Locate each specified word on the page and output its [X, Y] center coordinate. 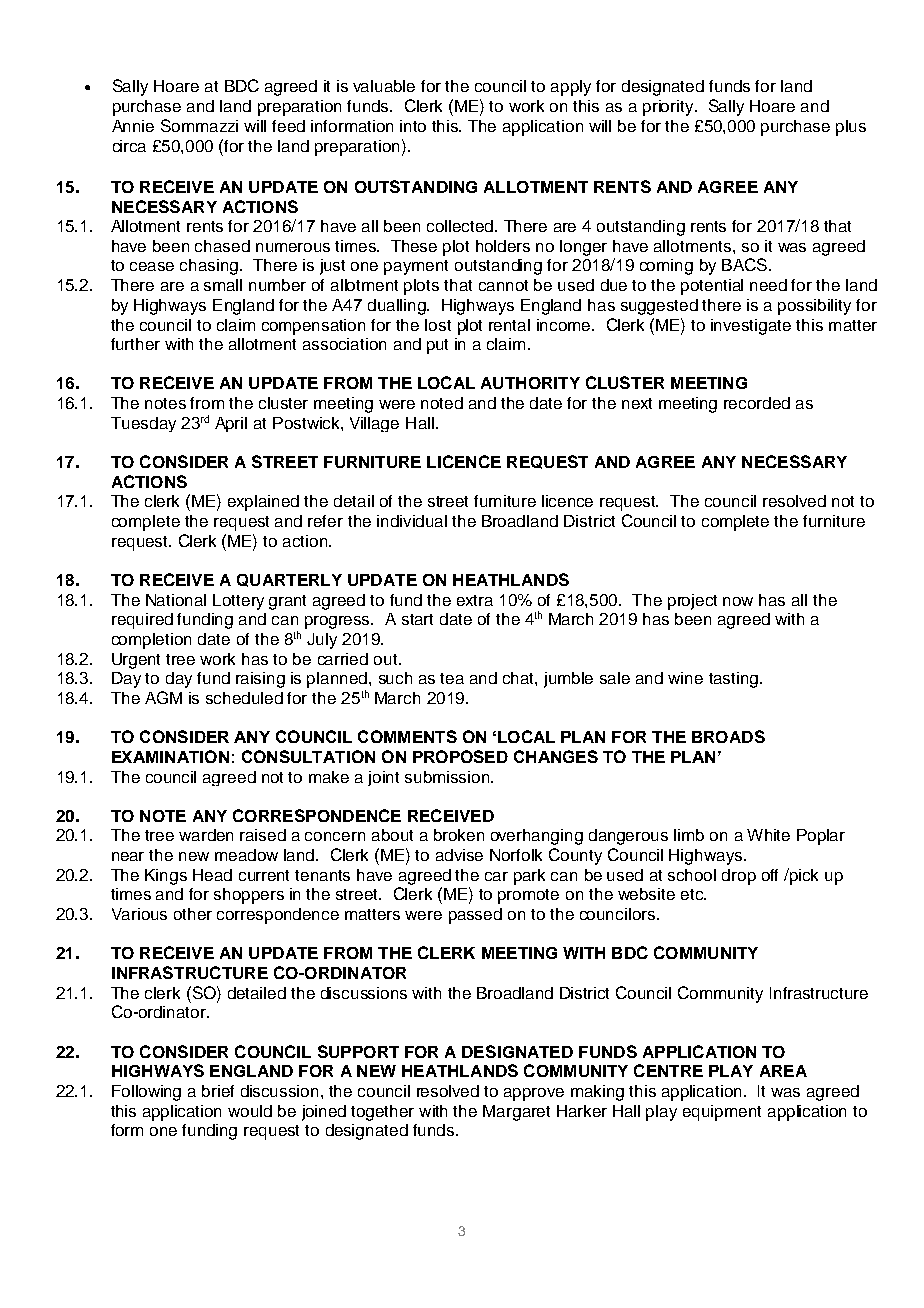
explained [263, 503]
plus [851, 128]
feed [288, 126]
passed [475, 916]
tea [452, 678]
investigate [751, 327]
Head [212, 875]
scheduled [244, 698]
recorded [757, 403]
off [770, 875]
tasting [735, 680]
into [413, 126]
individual [412, 521]
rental [509, 325]
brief [218, 1091]
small [223, 285]
